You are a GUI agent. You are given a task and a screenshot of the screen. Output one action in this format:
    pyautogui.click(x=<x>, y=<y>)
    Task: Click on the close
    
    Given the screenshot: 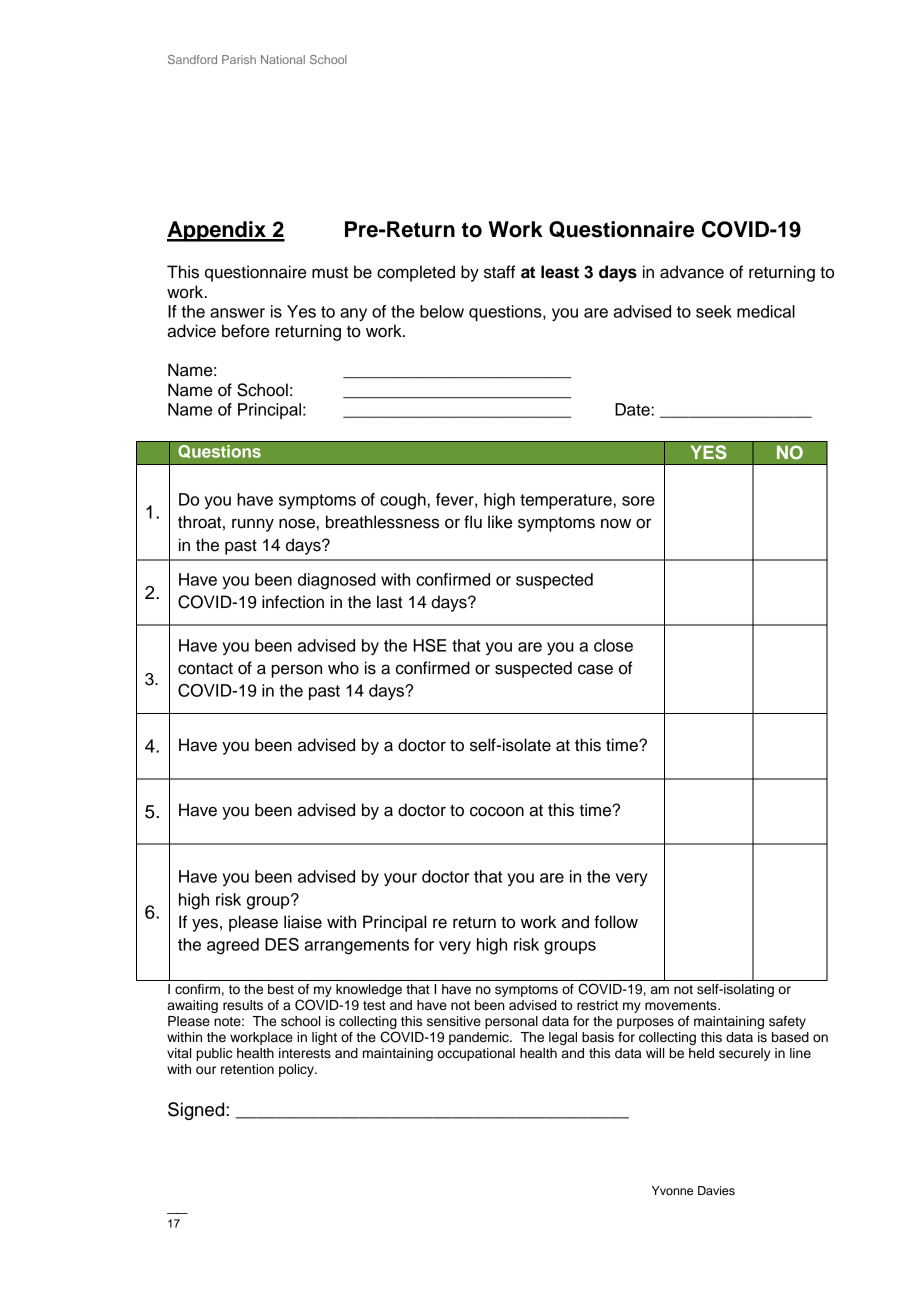 What is the action you would take?
    pyautogui.click(x=613, y=645)
